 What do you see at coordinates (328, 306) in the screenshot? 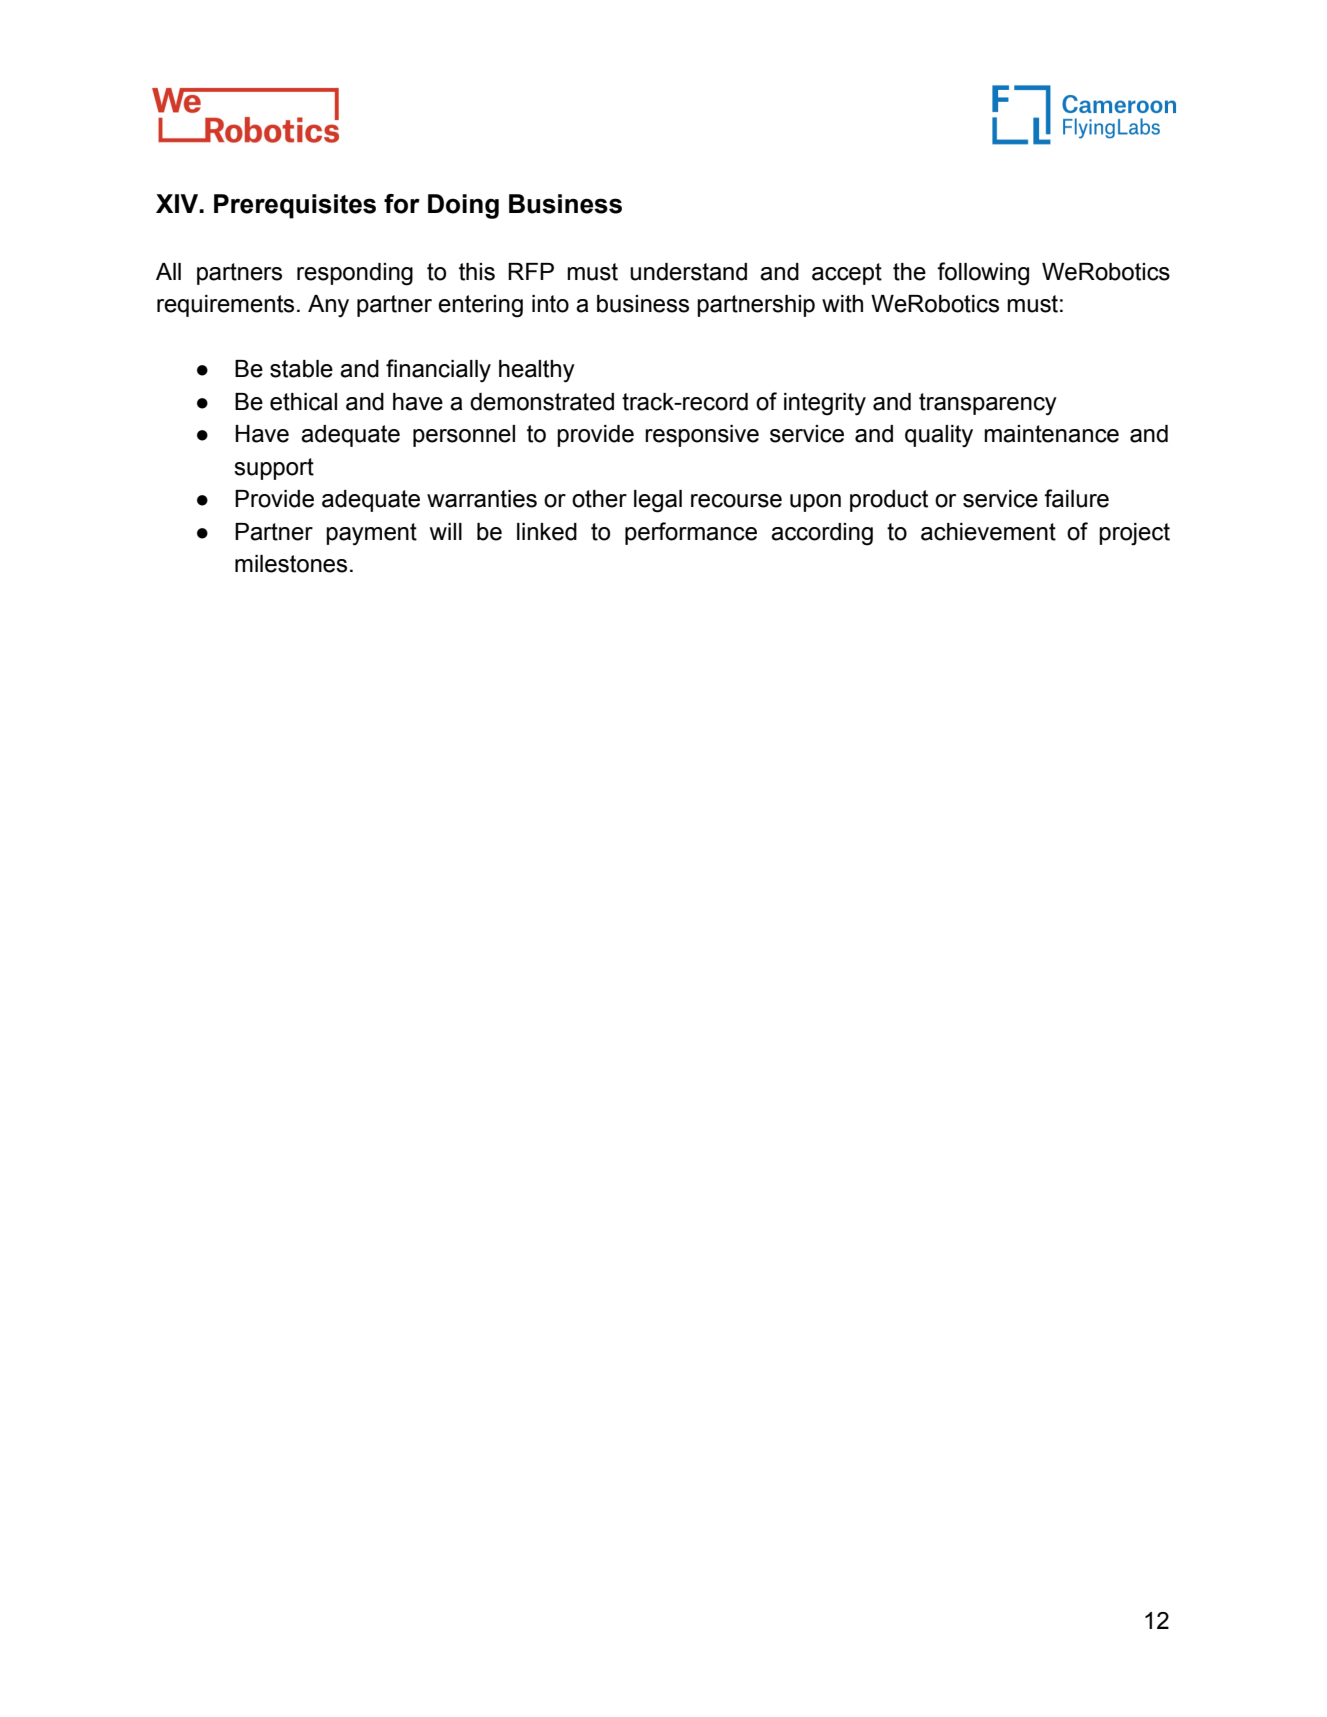
I see `Any` at bounding box center [328, 306].
